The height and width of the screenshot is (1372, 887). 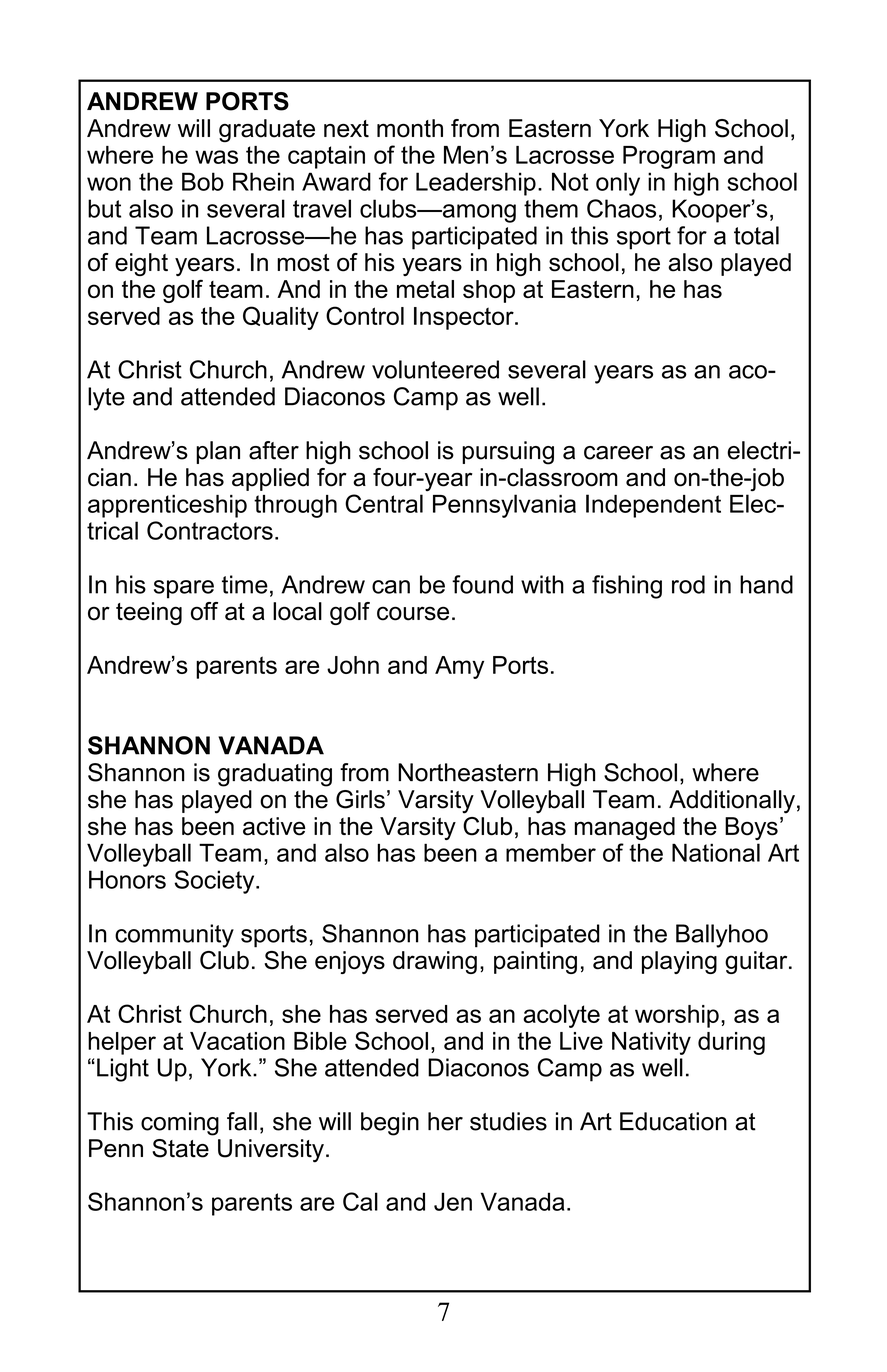 What do you see at coordinates (203, 181) in the screenshot?
I see `Bob` at bounding box center [203, 181].
